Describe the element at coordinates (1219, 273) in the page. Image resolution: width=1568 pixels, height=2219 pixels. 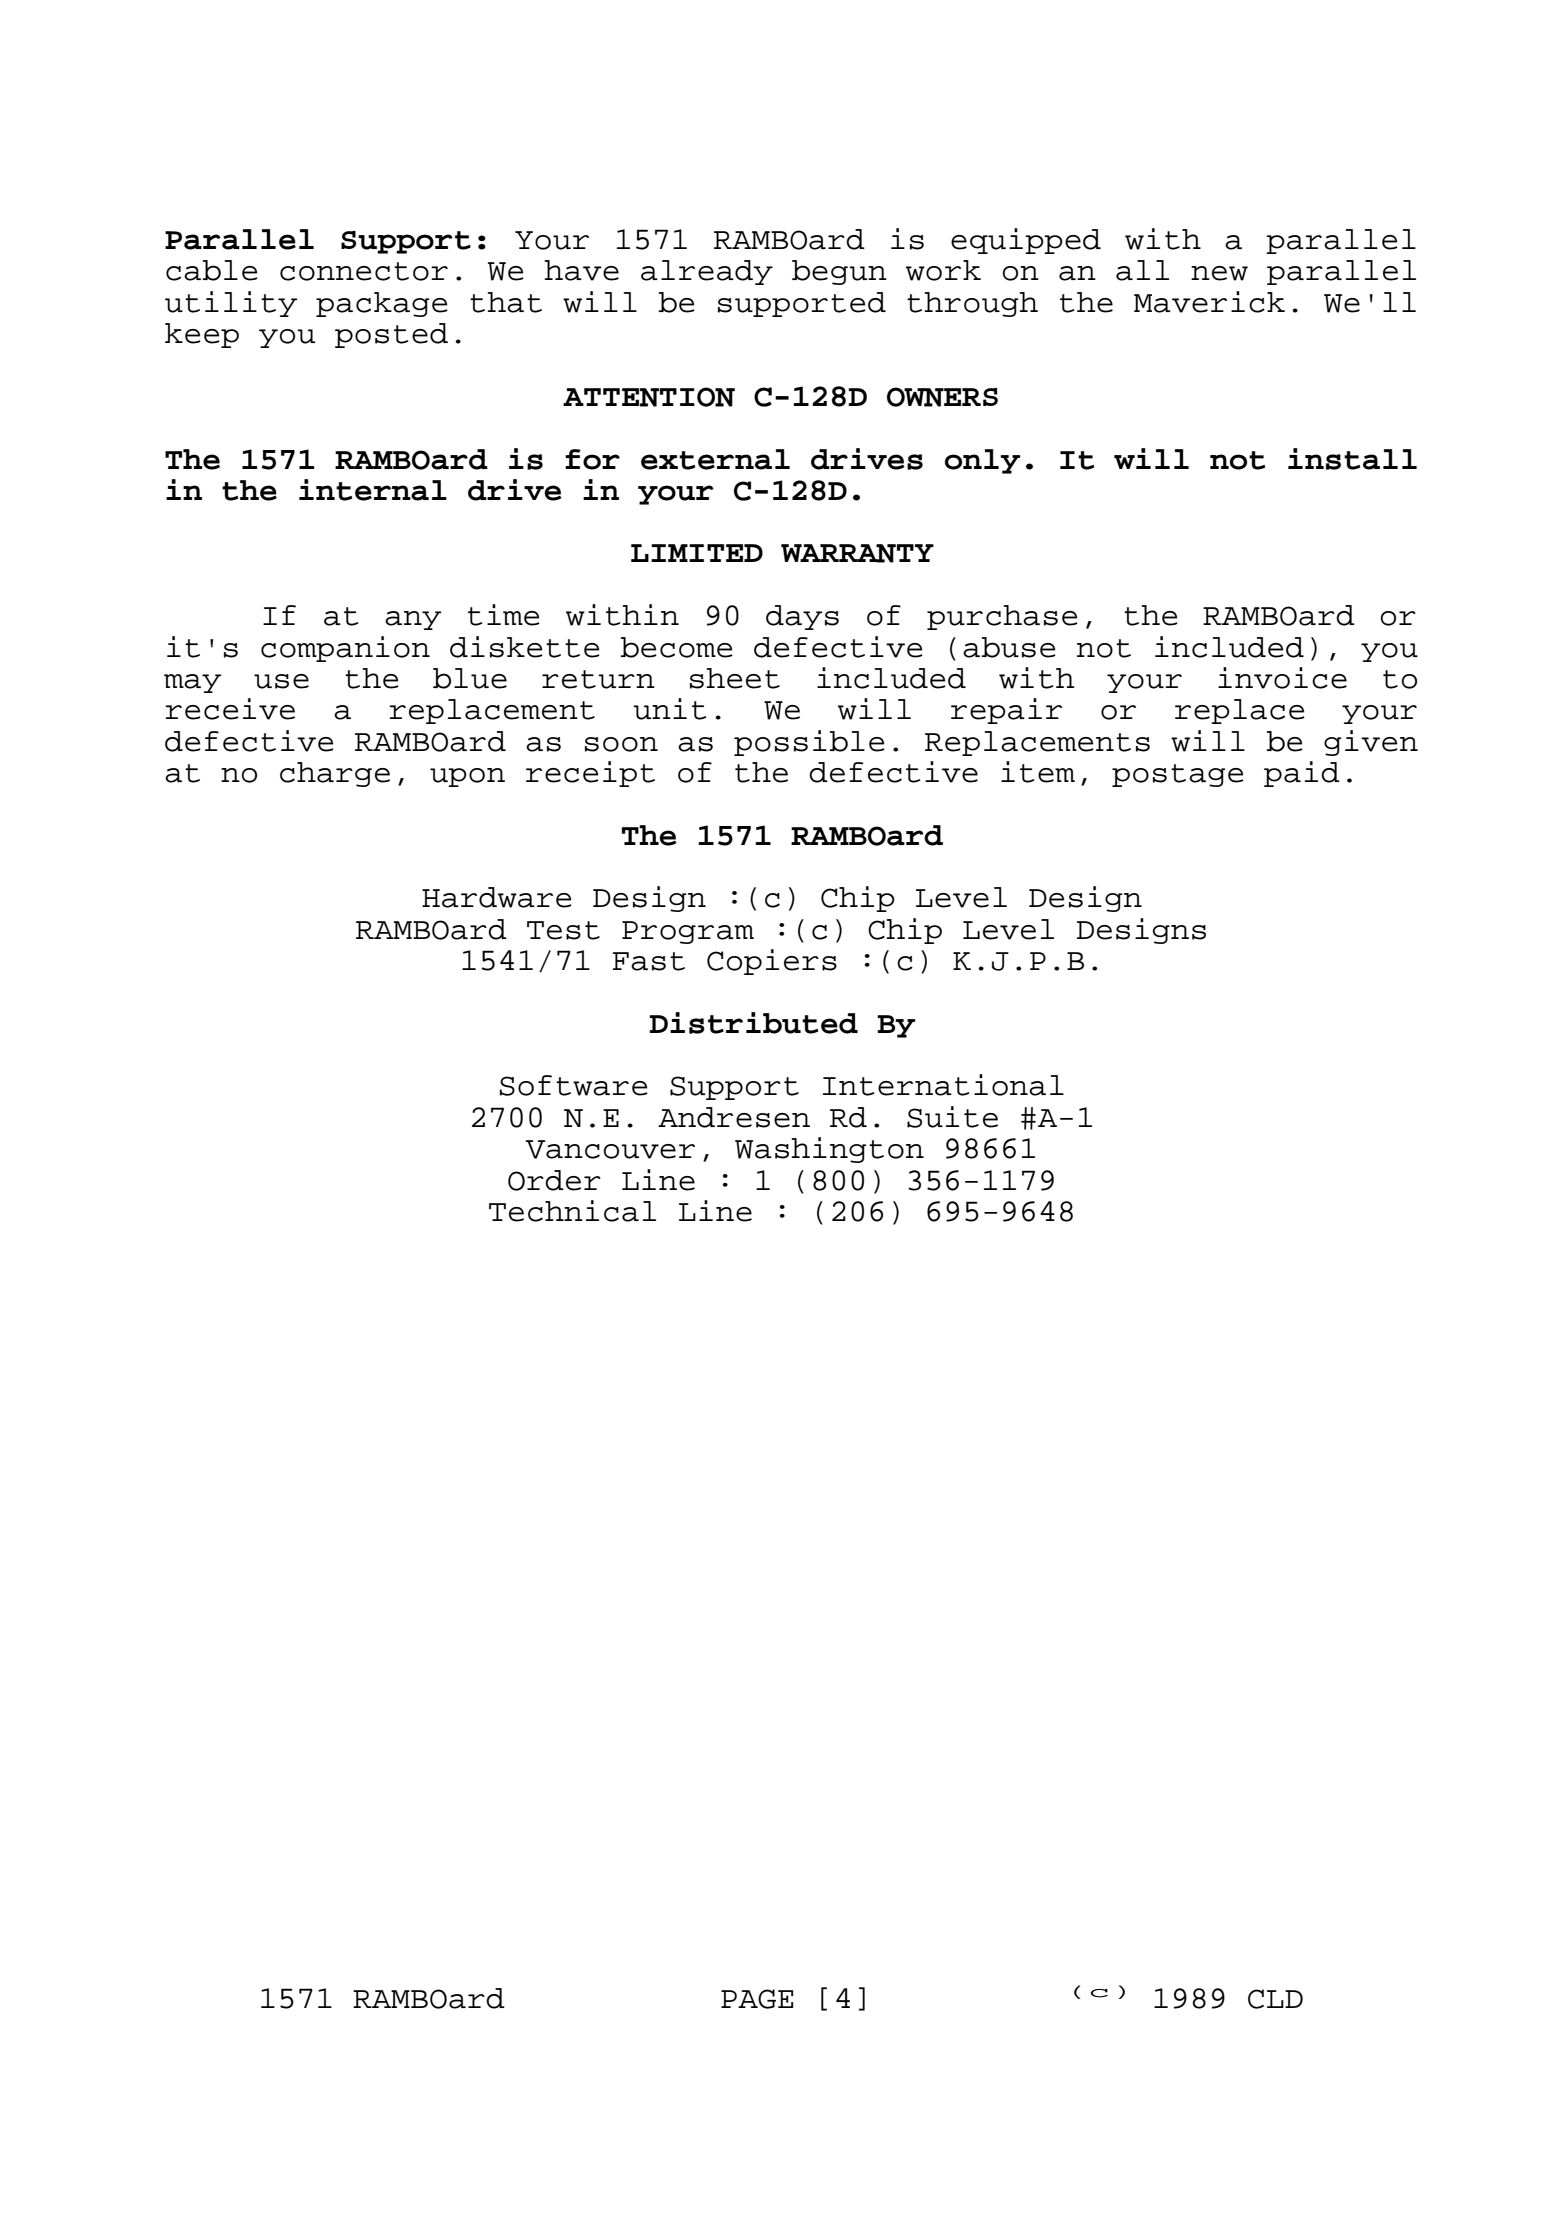
I see `new` at that location.
